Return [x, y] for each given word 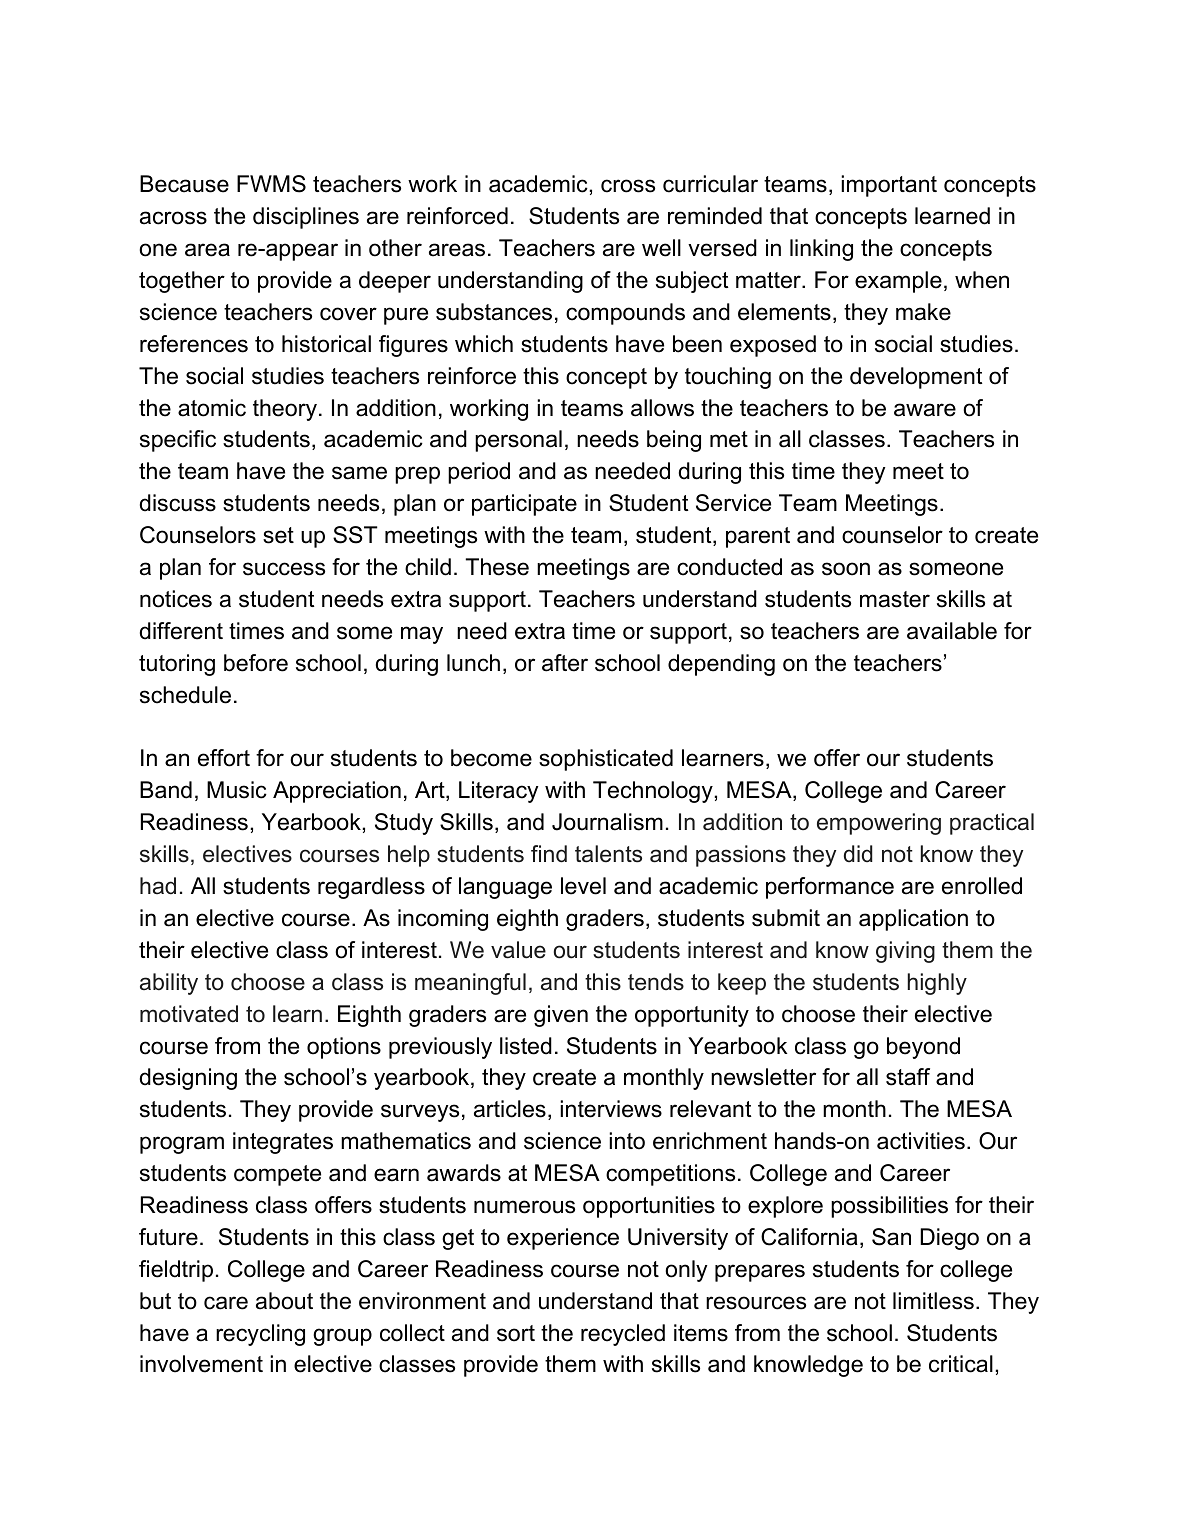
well [661, 248]
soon [846, 569]
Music [237, 790]
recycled [623, 1335]
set [278, 535]
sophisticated [606, 760]
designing [188, 1079]
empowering [879, 824]
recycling [260, 1335]
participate [524, 505]
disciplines [306, 218]
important [889, 186]
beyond [923, 1048]
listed [526, 1046]
